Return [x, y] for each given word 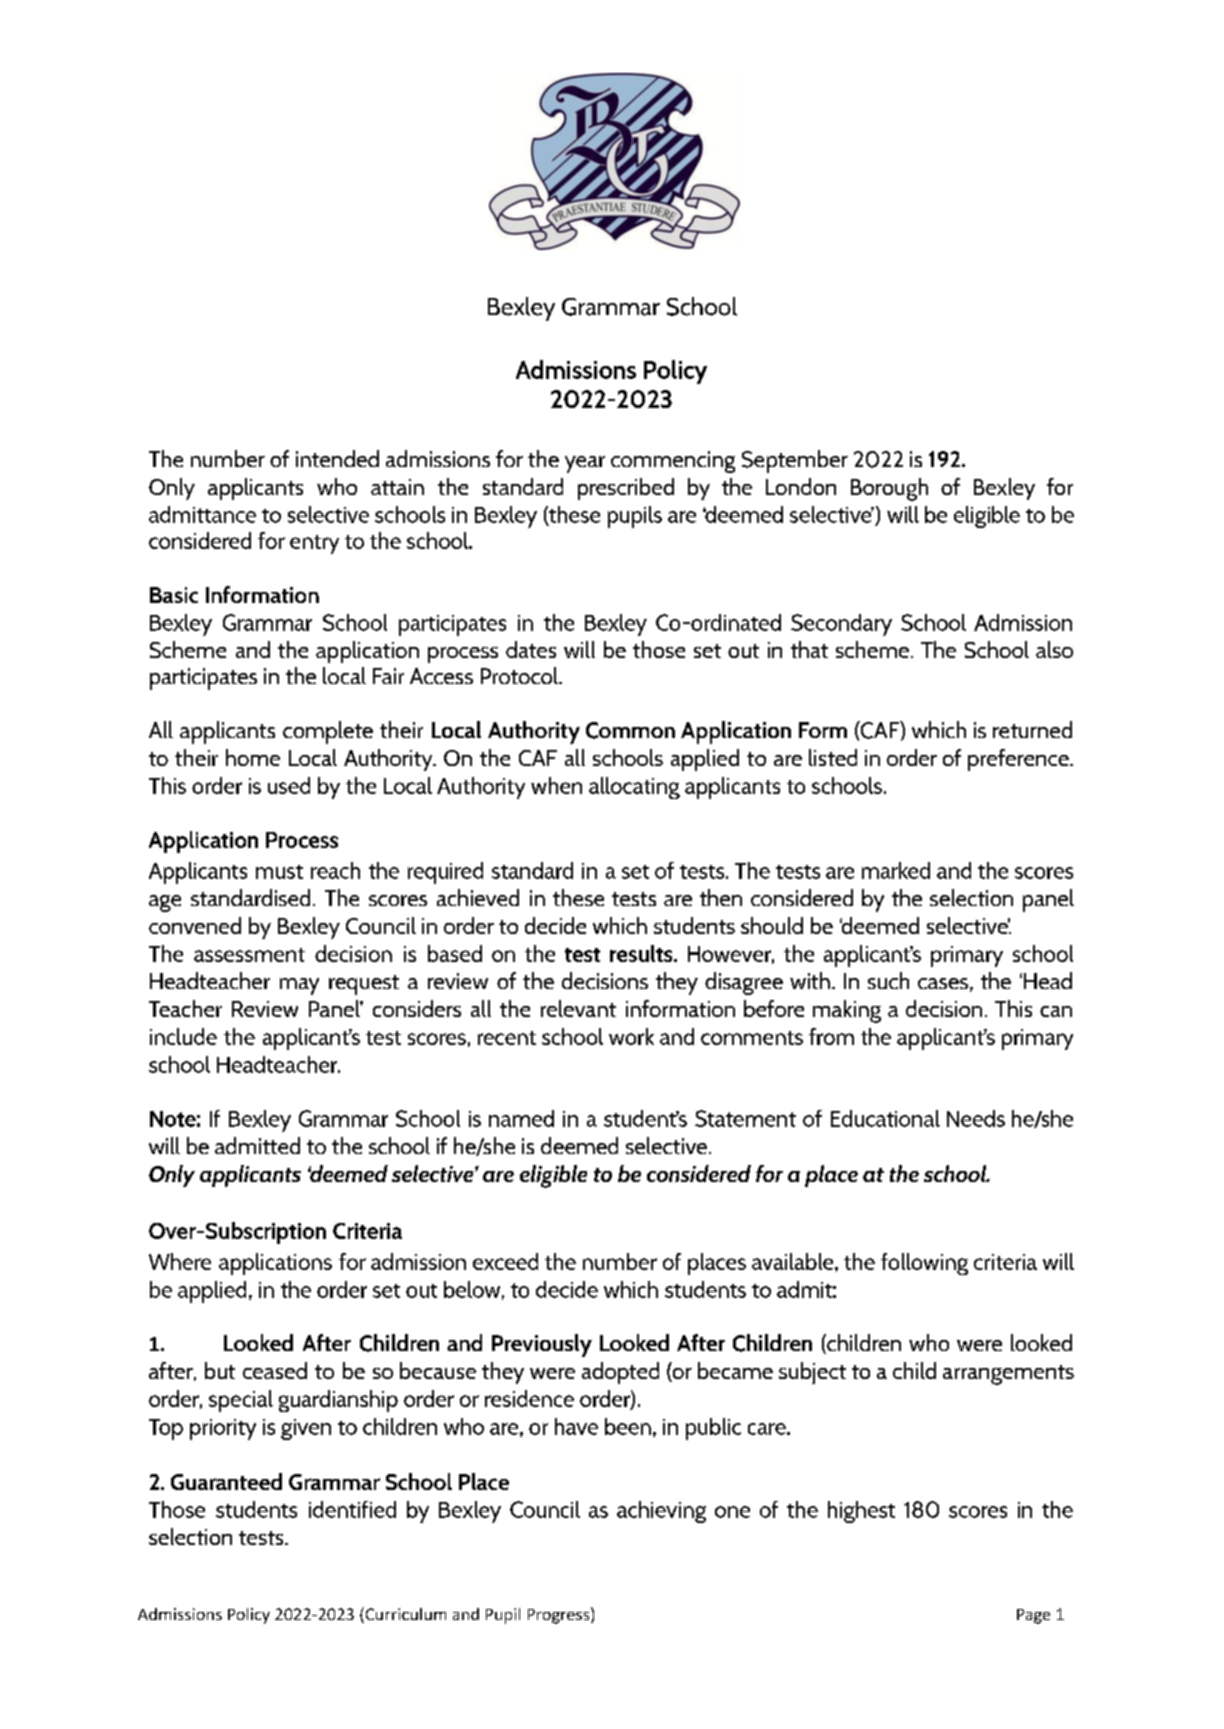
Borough [889, 489]
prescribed [626, 489]
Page [1033, 1616]
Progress [560, 1615]
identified [352, 1509]
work [631, 1036]
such [888, 980]
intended [337, 458]
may [299, 986]
